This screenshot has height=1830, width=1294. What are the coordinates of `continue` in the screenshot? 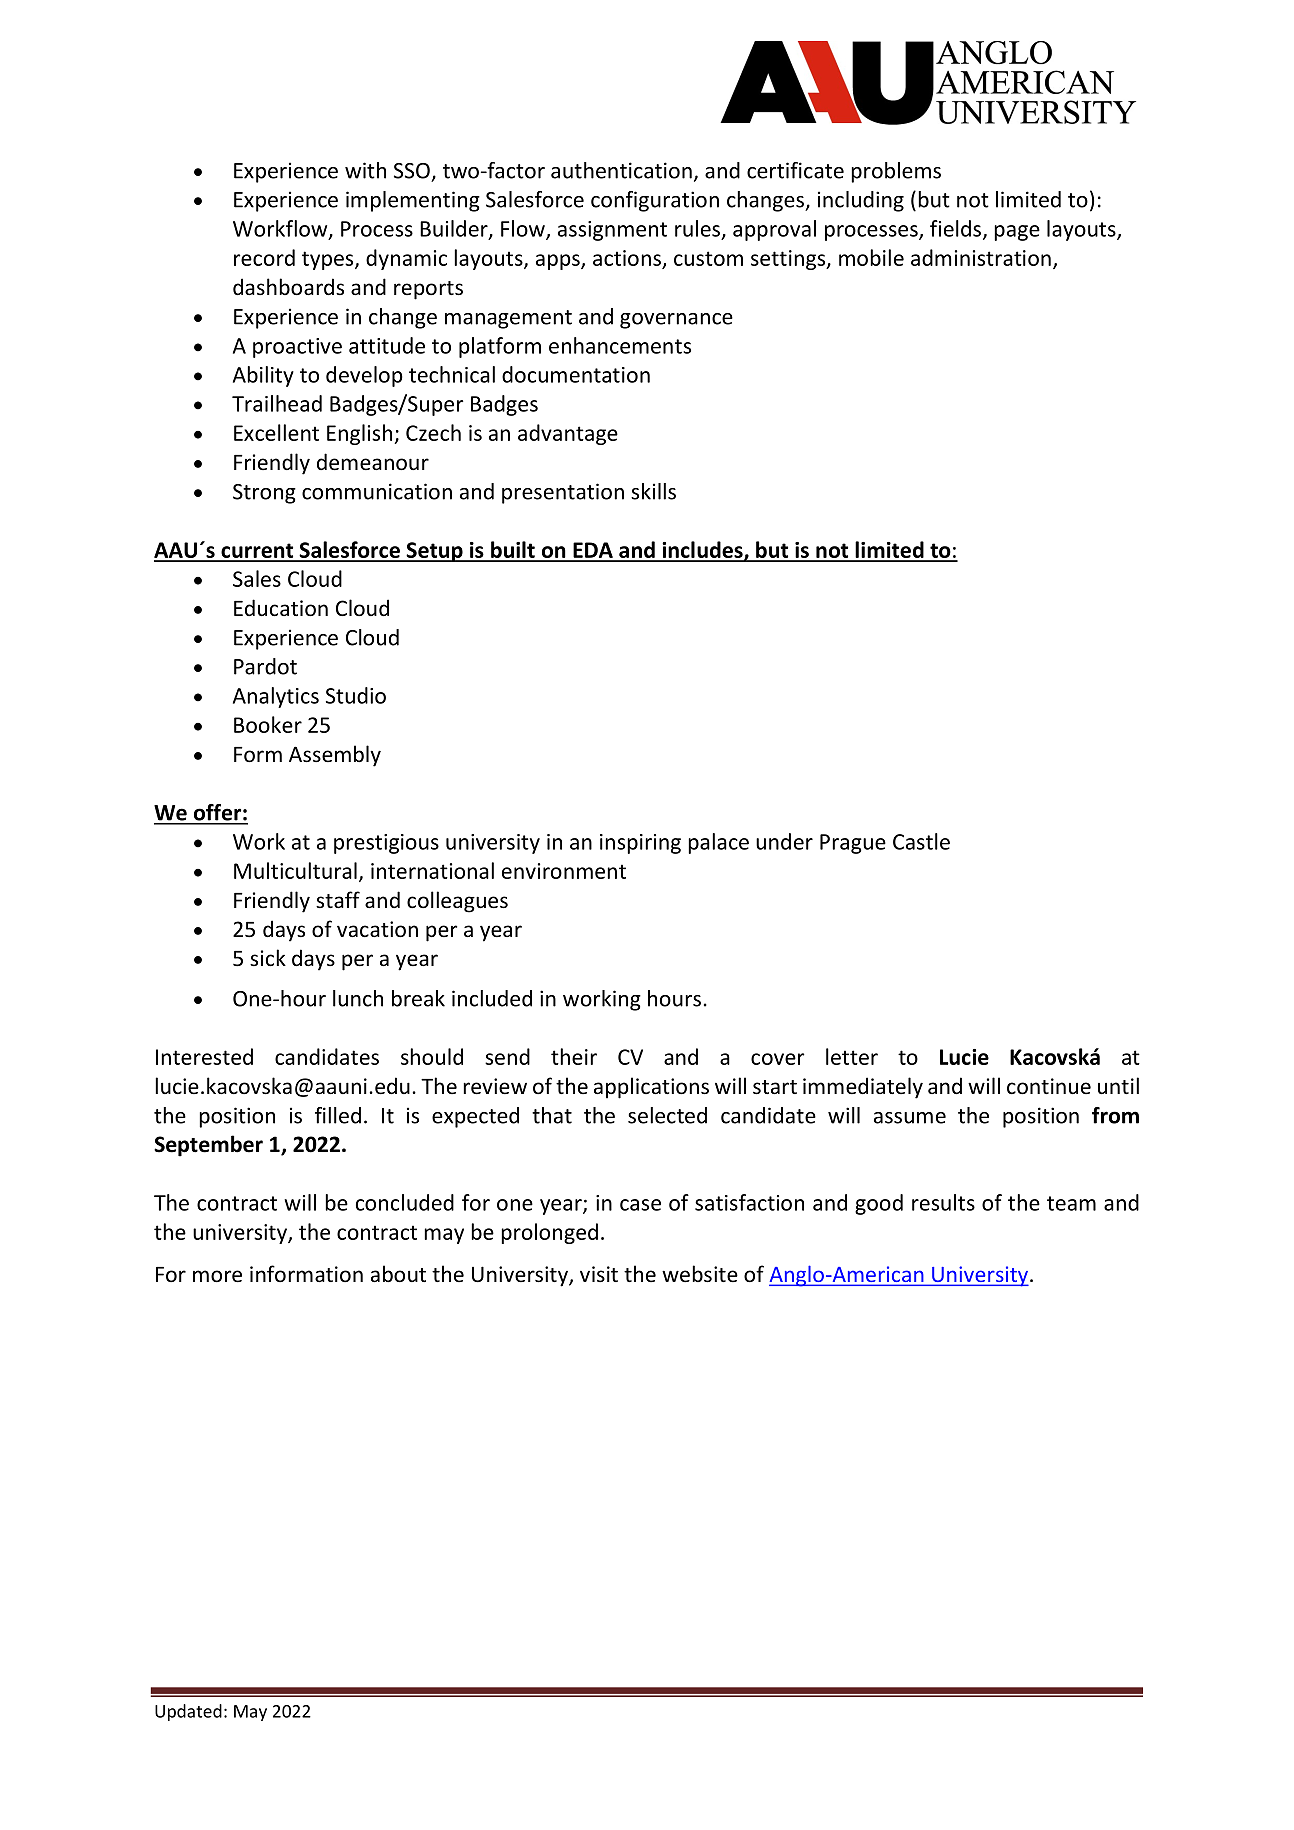 It's located at (1049, 1086).
